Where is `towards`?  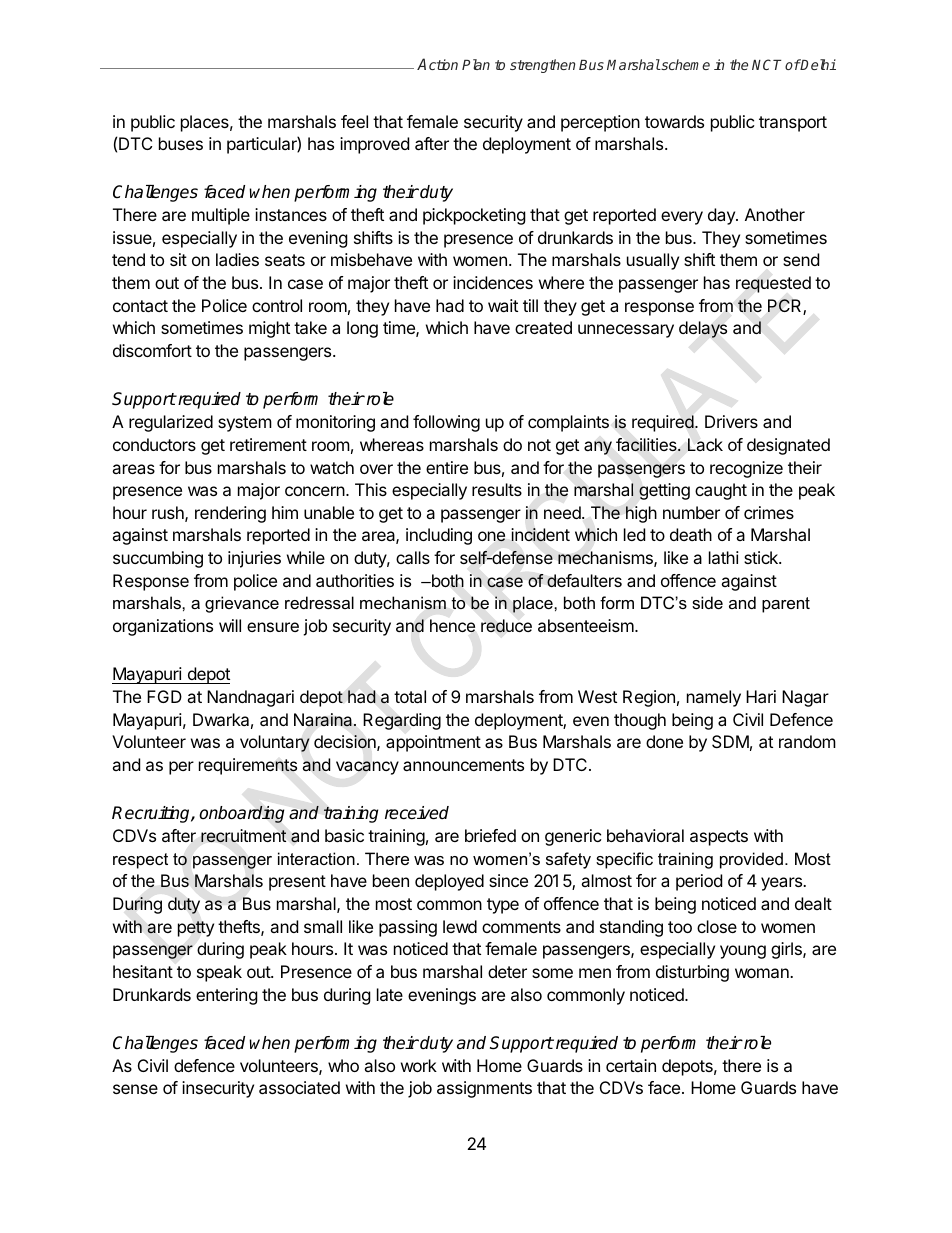
towards is located at coordinates (674, 121).
